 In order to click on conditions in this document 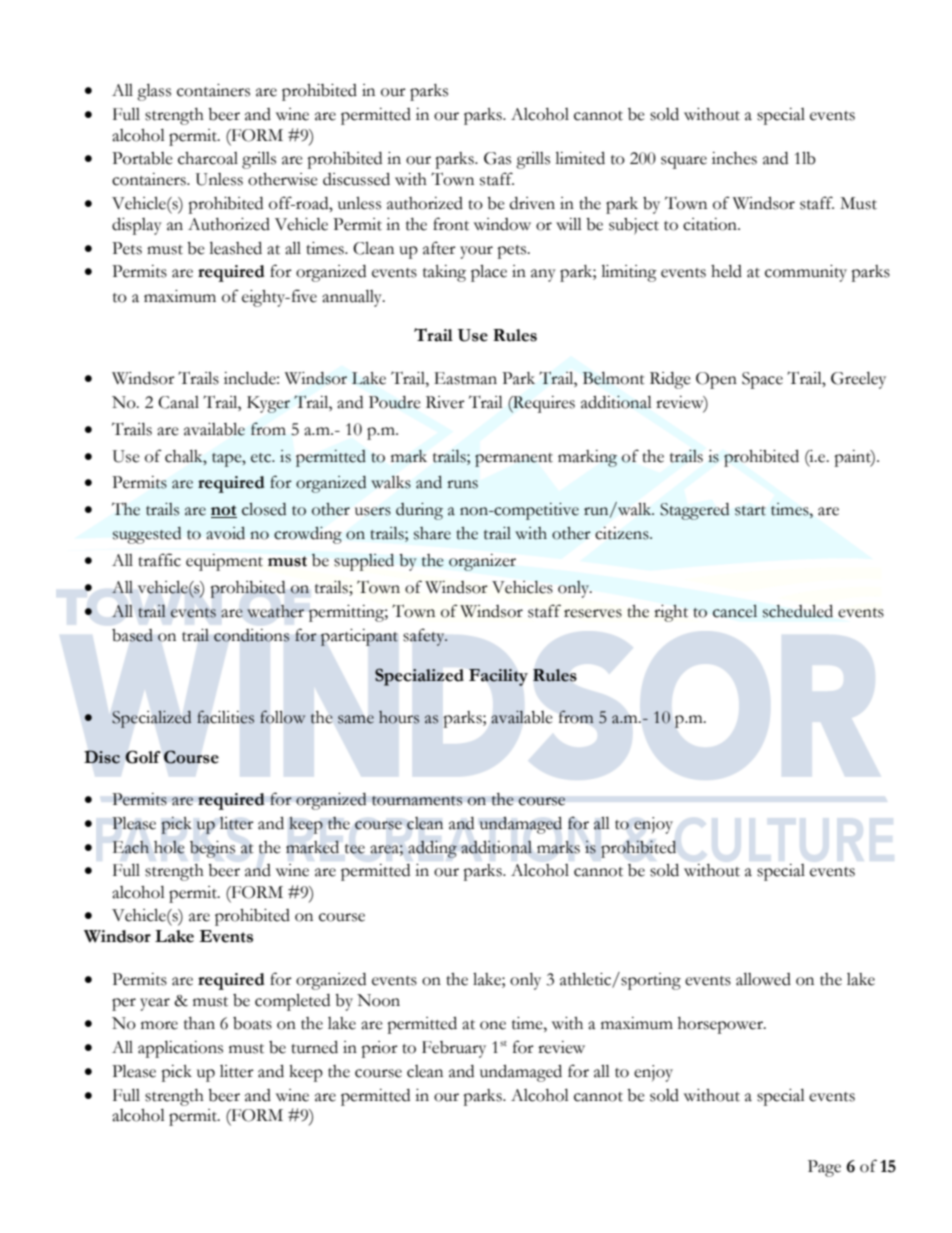, I will do `click(251, 635)`.
